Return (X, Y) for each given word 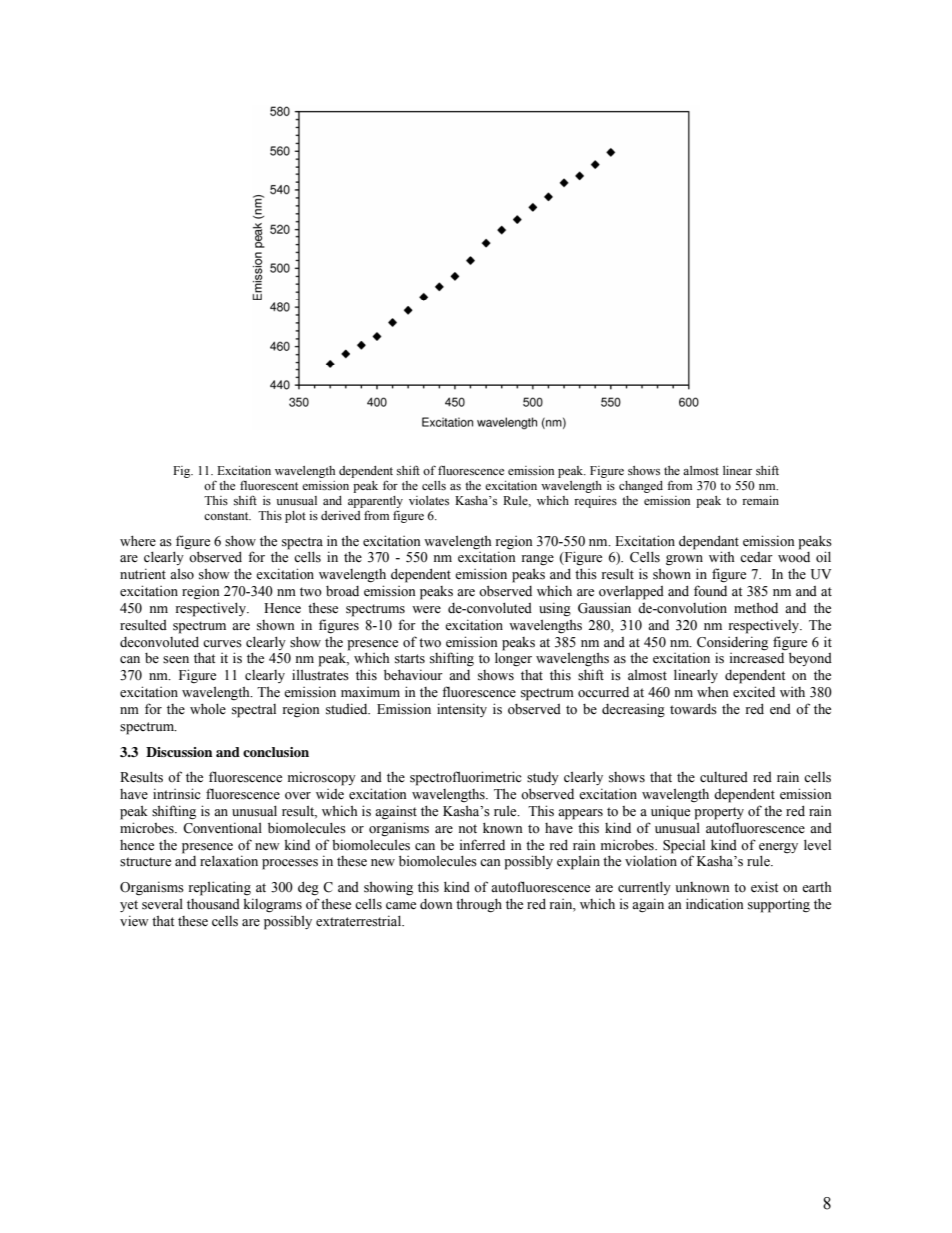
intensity (462, 710)
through (479, 905)
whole (208, 709)
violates (429, 500)
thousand (213, 904)
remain (760, 500)
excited (754, 692)
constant (227, 516)
